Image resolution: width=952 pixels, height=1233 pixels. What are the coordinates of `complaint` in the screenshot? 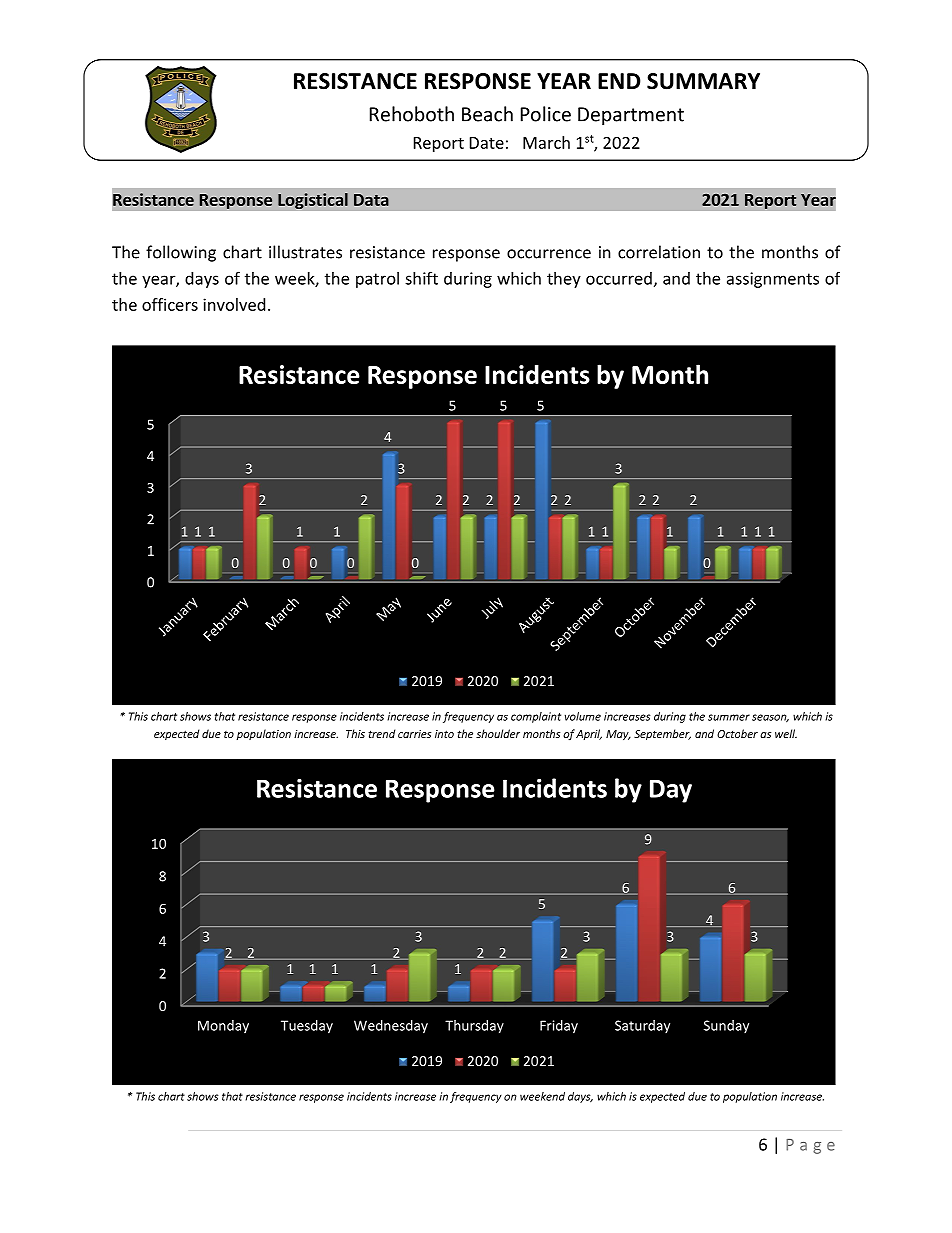 It's located at (536, 717).
